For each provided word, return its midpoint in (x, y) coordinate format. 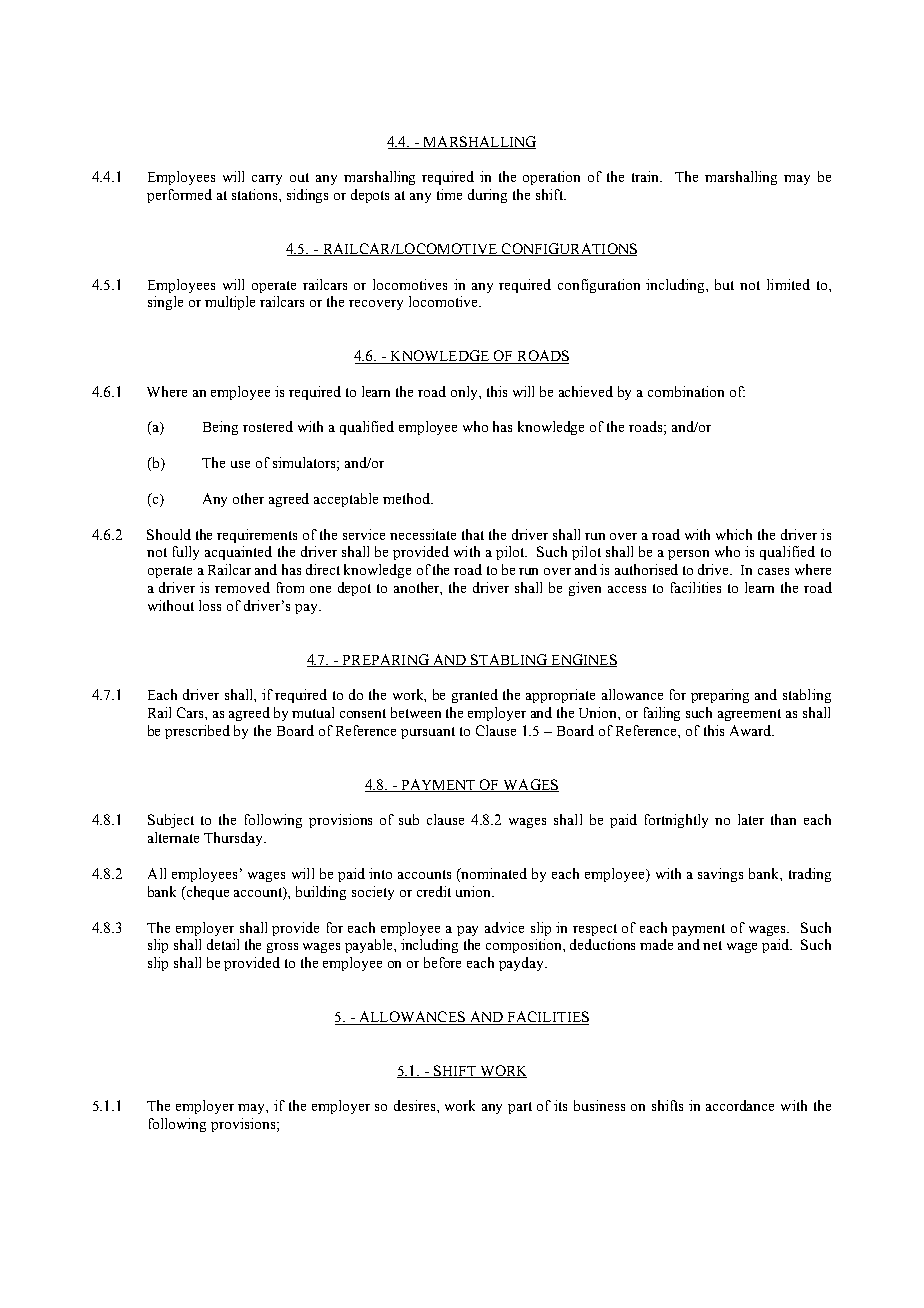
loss (210, 605)
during (487, 196)
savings (720, 875)
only (465, 393)
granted (475, 696)
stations (256, 194)
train (647, 176)
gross (282, 948)
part (520, 1108)
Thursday (235, 839)
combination (686, 391)
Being (220, 428)
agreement (749, 715)
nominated (493, 873)
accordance (740, 1105)
